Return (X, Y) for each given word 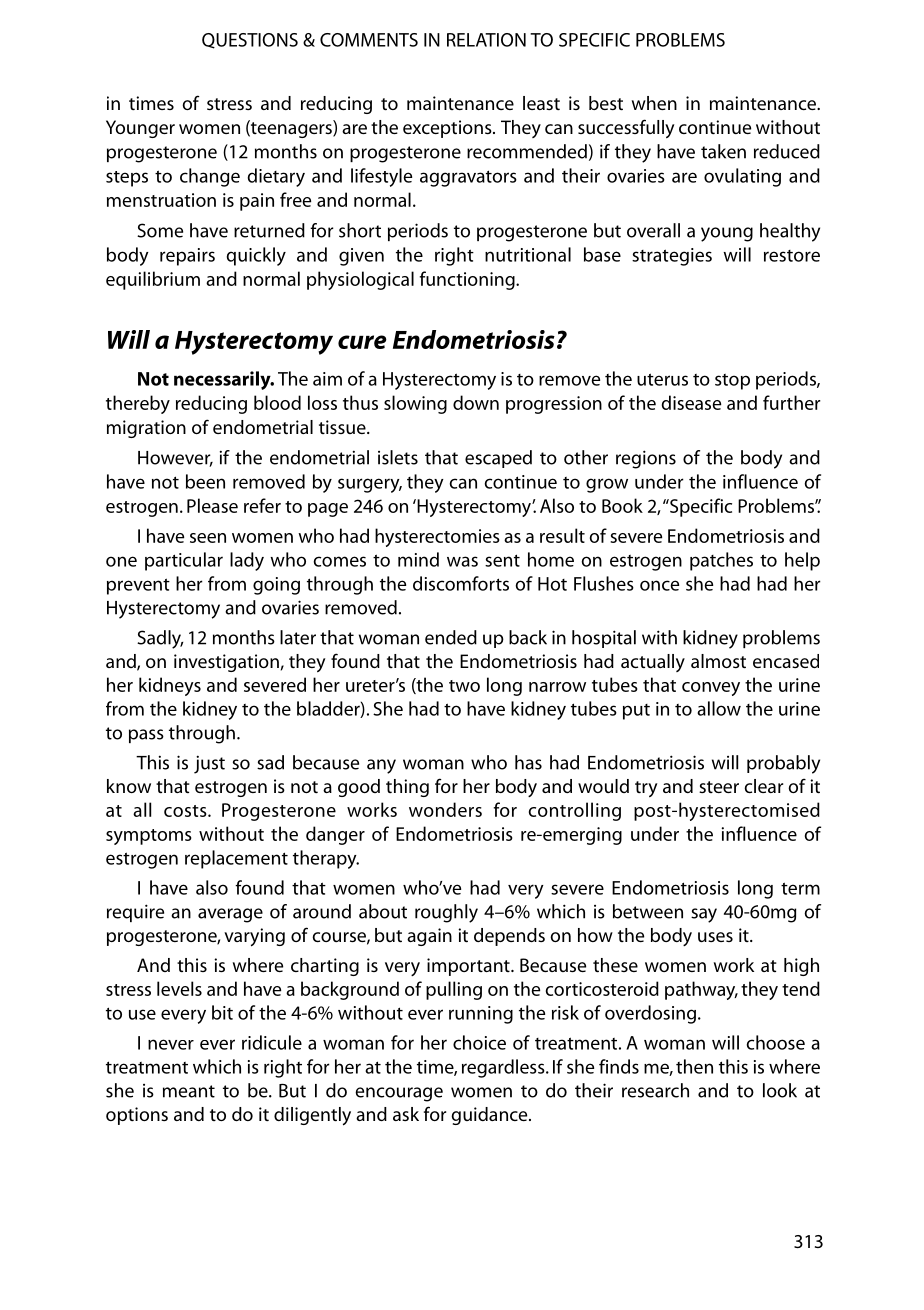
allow (719, 708)
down (476, 402)
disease (691, 402)
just (209, 764)
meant (189, 1091)
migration (146, 429)
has (528, 762)
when (654, 103)
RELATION (486, 40)
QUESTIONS (250, 41)
